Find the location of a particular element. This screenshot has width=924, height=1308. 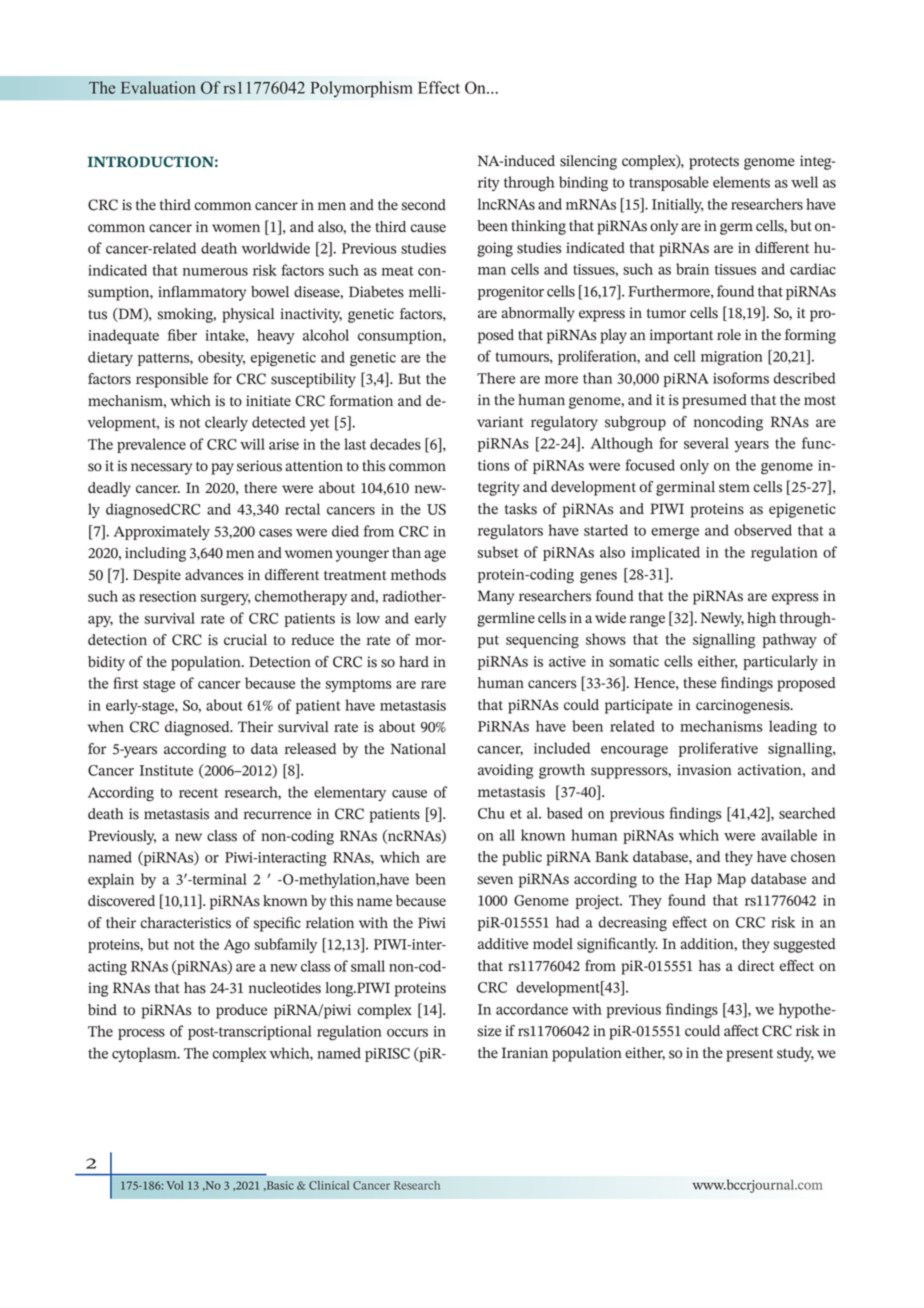

present is located at coordinates (749, 1055).
